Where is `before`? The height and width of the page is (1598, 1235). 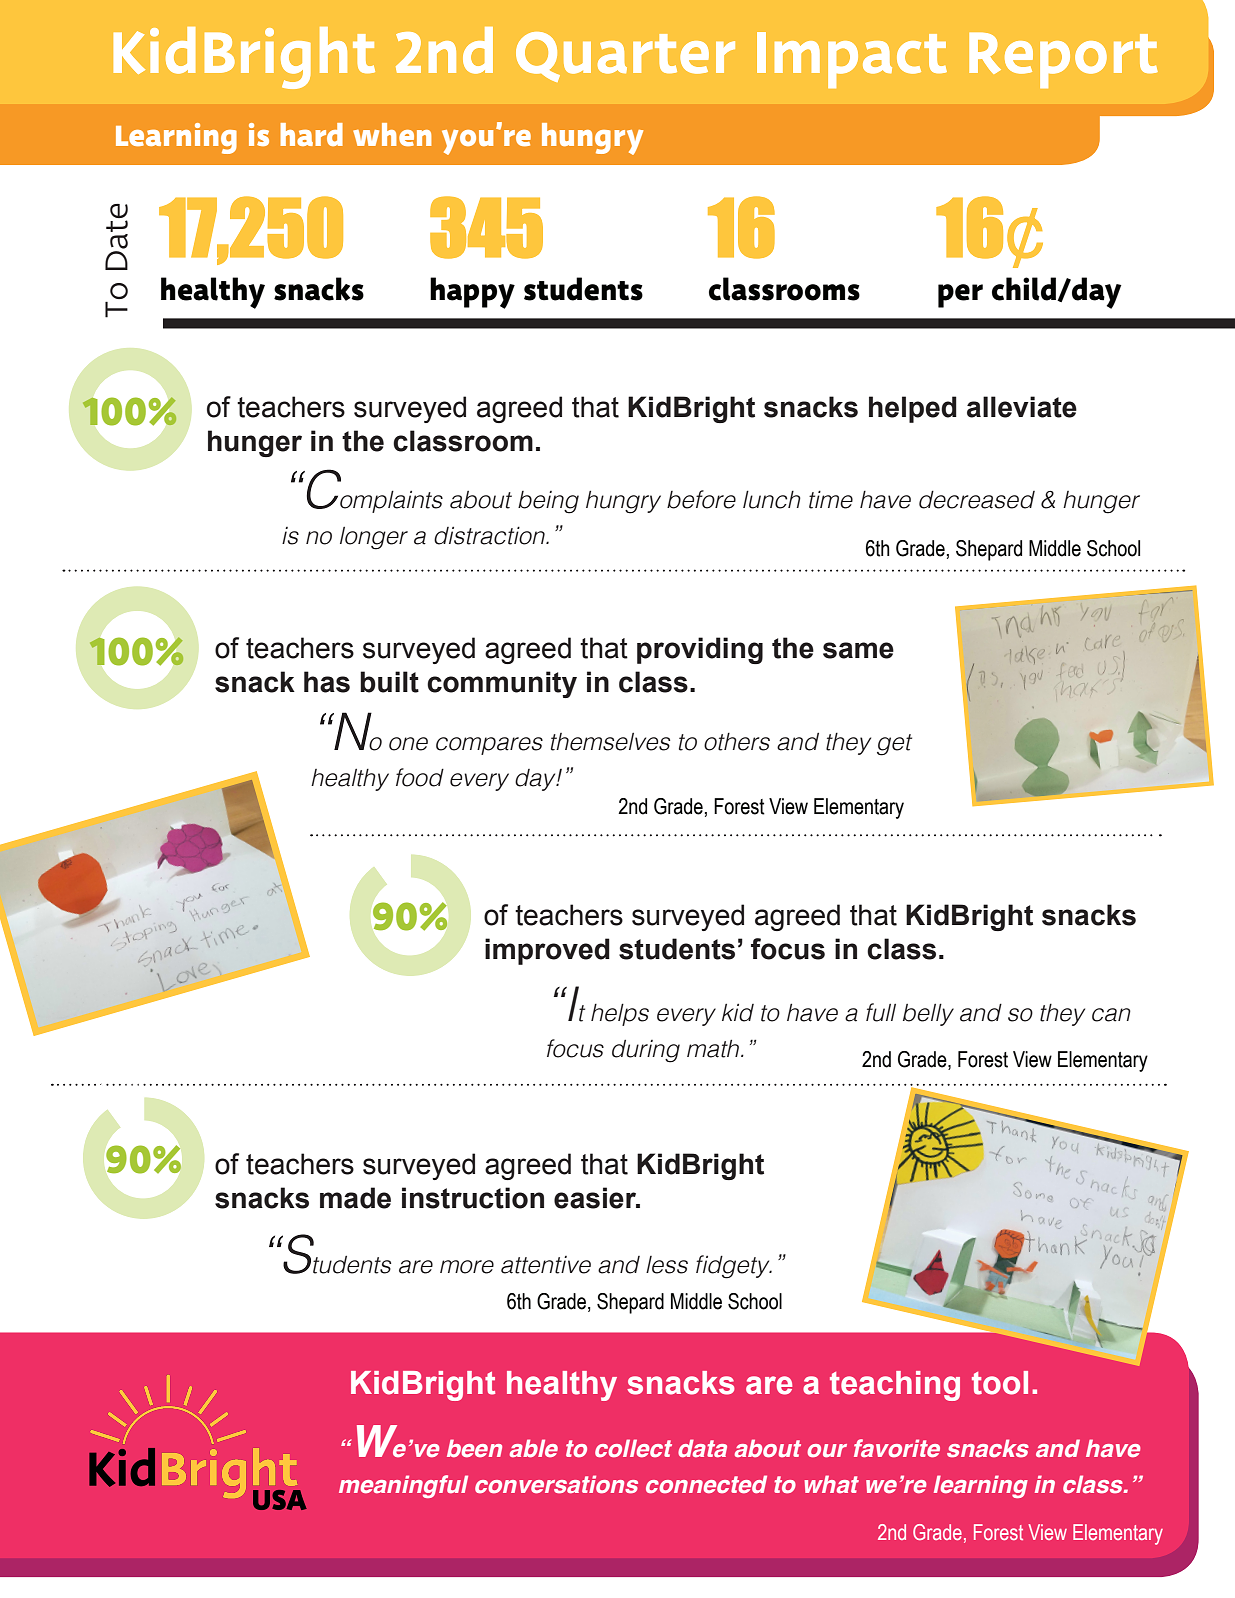
before is located at coordinates (701, 499).
